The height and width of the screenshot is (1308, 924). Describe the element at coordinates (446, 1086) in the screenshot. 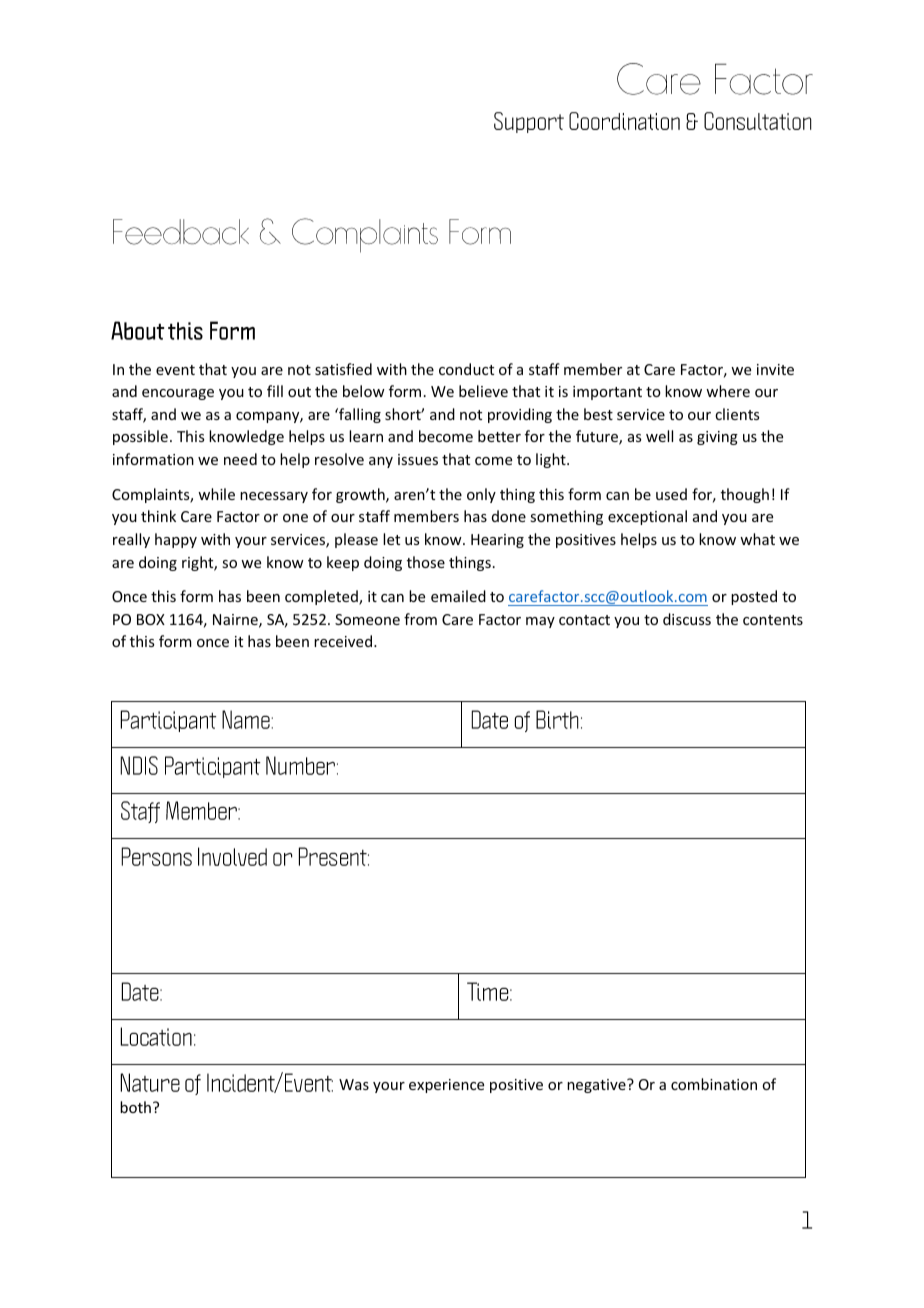

I see `experience` at that location.
